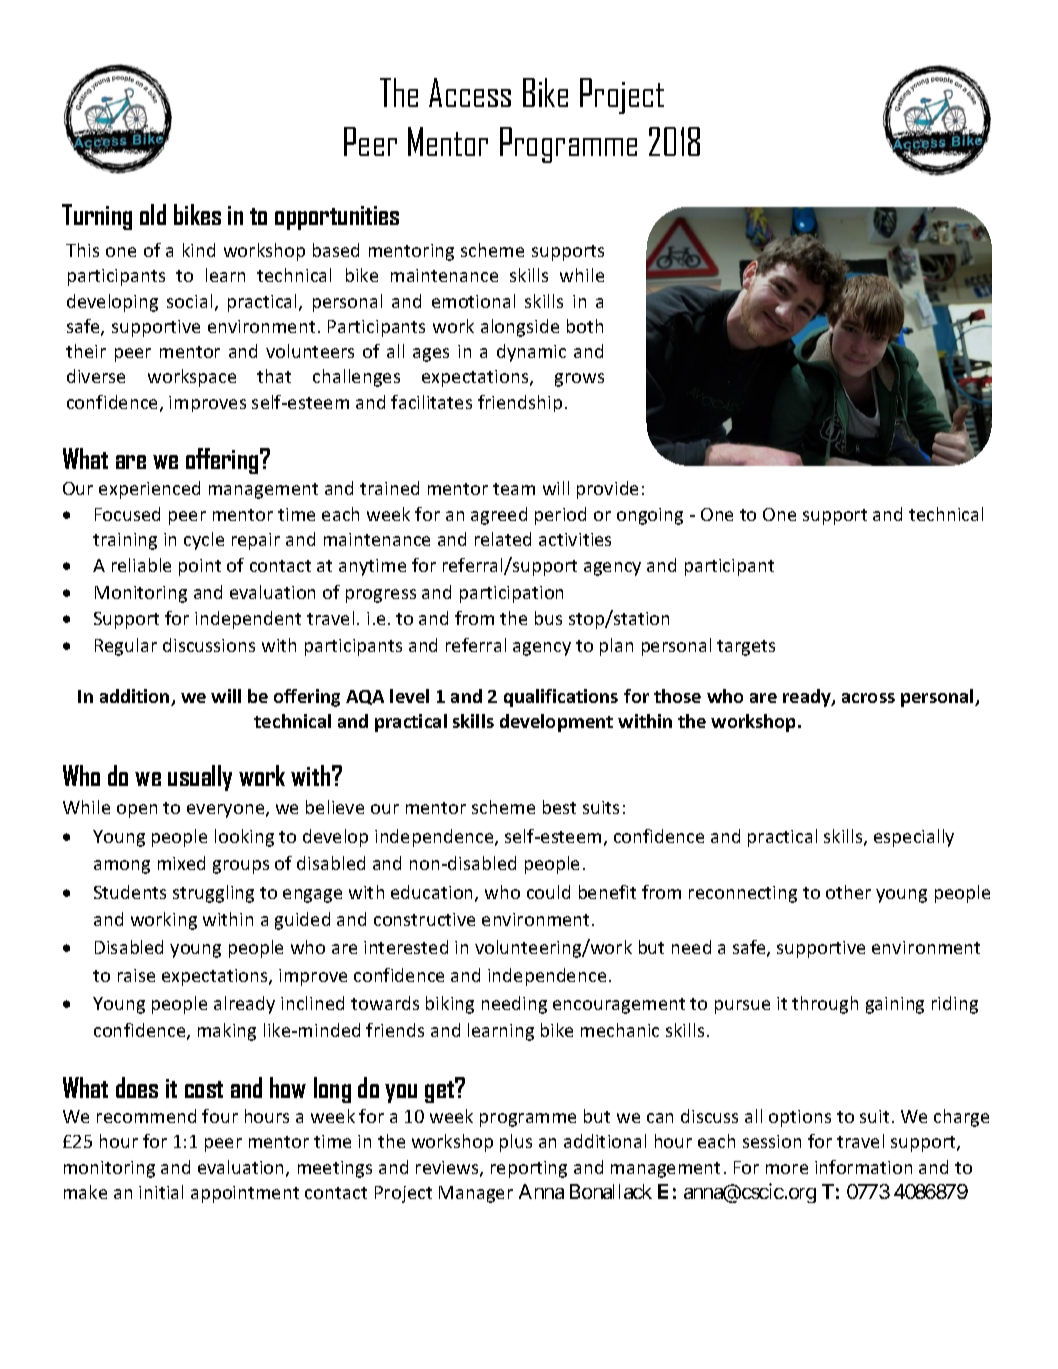 This screenshot has height=1369, width=1058. What do you see at coordinates (650, 516) in the screenshot?
I see `ongoing` at bounding box center [650, 516].
